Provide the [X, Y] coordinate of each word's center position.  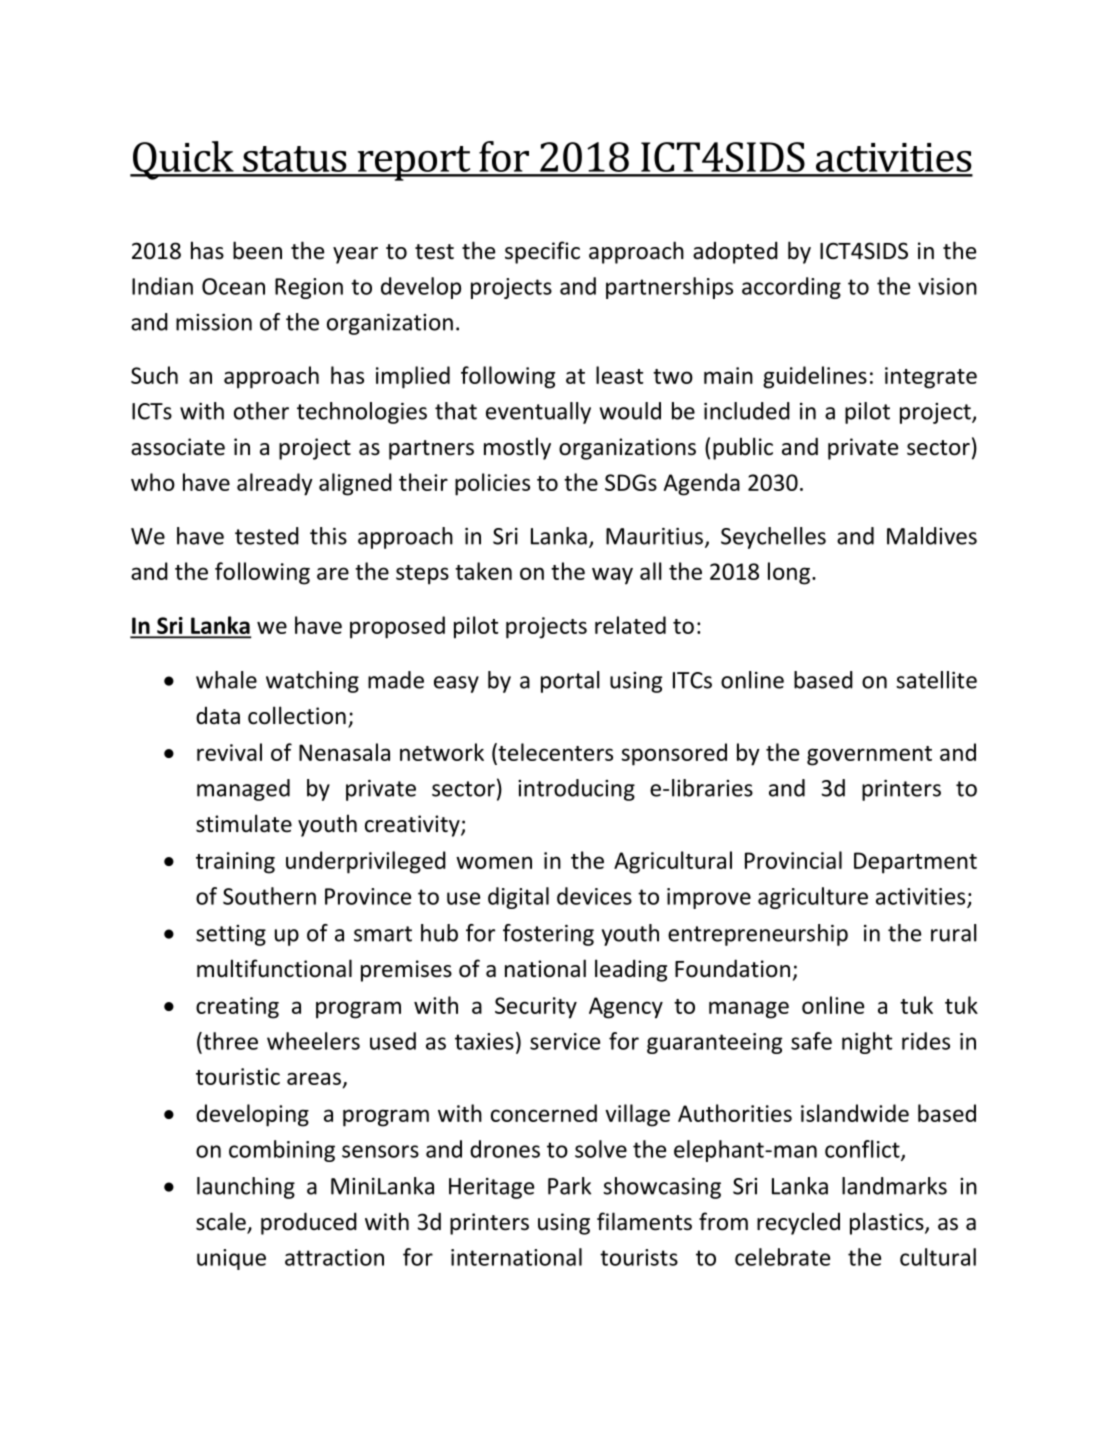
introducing [576, 790]
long [789, 573]
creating [237, 1008]
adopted [735, 252]
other [261, 411]
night [867, 1043]
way [612, 576]
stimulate [244, 823]
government [869, 756]
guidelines [815, 377]
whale [226, 680]
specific [542, 252]
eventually [538, 413]
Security [536, 1008]
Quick [183, 160]
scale [222, 1222]
